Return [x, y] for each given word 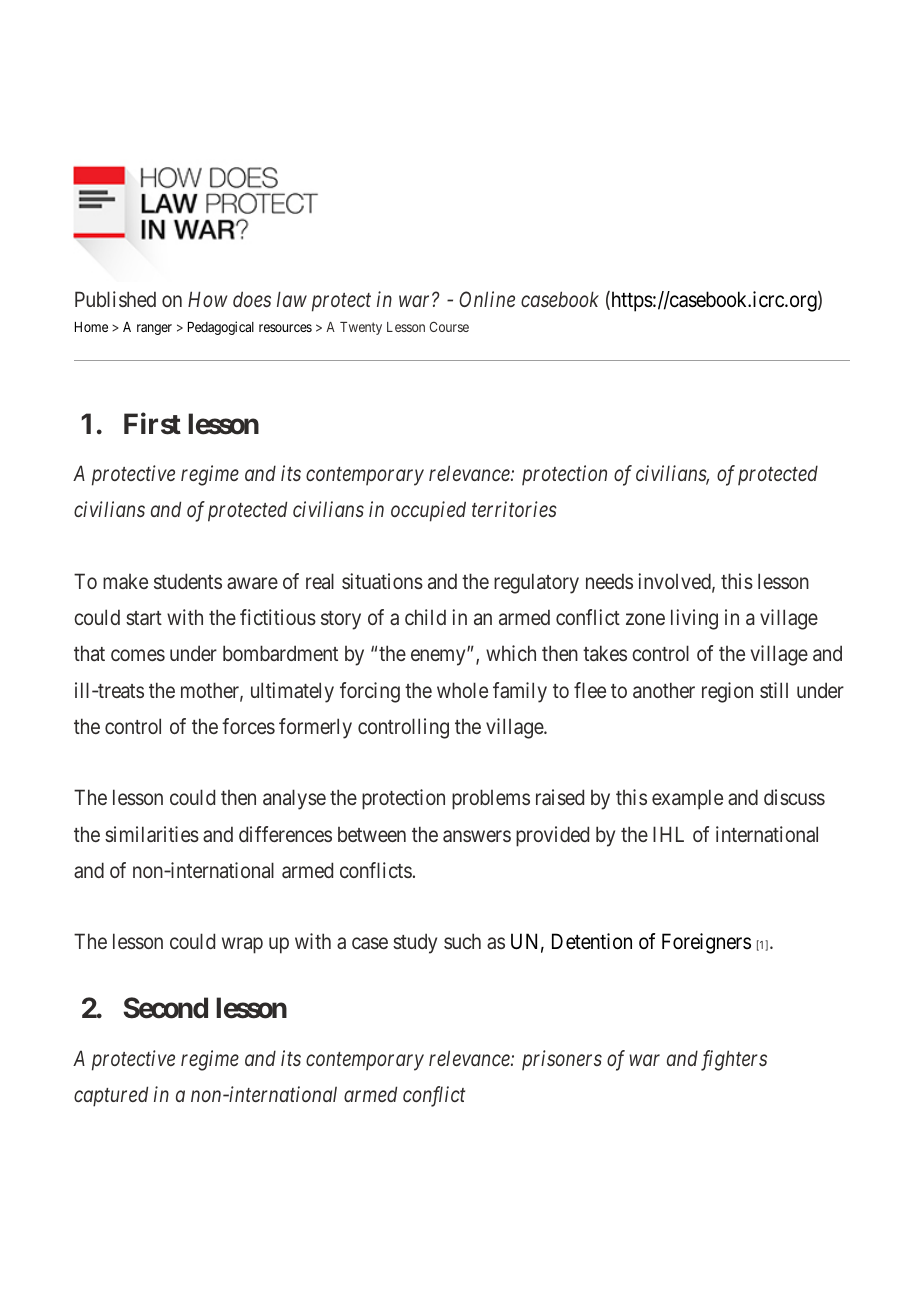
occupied [428, 511]
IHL [668, 834]
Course [449, 326]
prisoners [562, 1060]
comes [138, 655]
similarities [152, 834]
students [188, 581]
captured [111, 1096]
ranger [154, 329]
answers [477, 836]
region [727, 692]
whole [462, 690]
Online [487, 299]
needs [609, 581]
